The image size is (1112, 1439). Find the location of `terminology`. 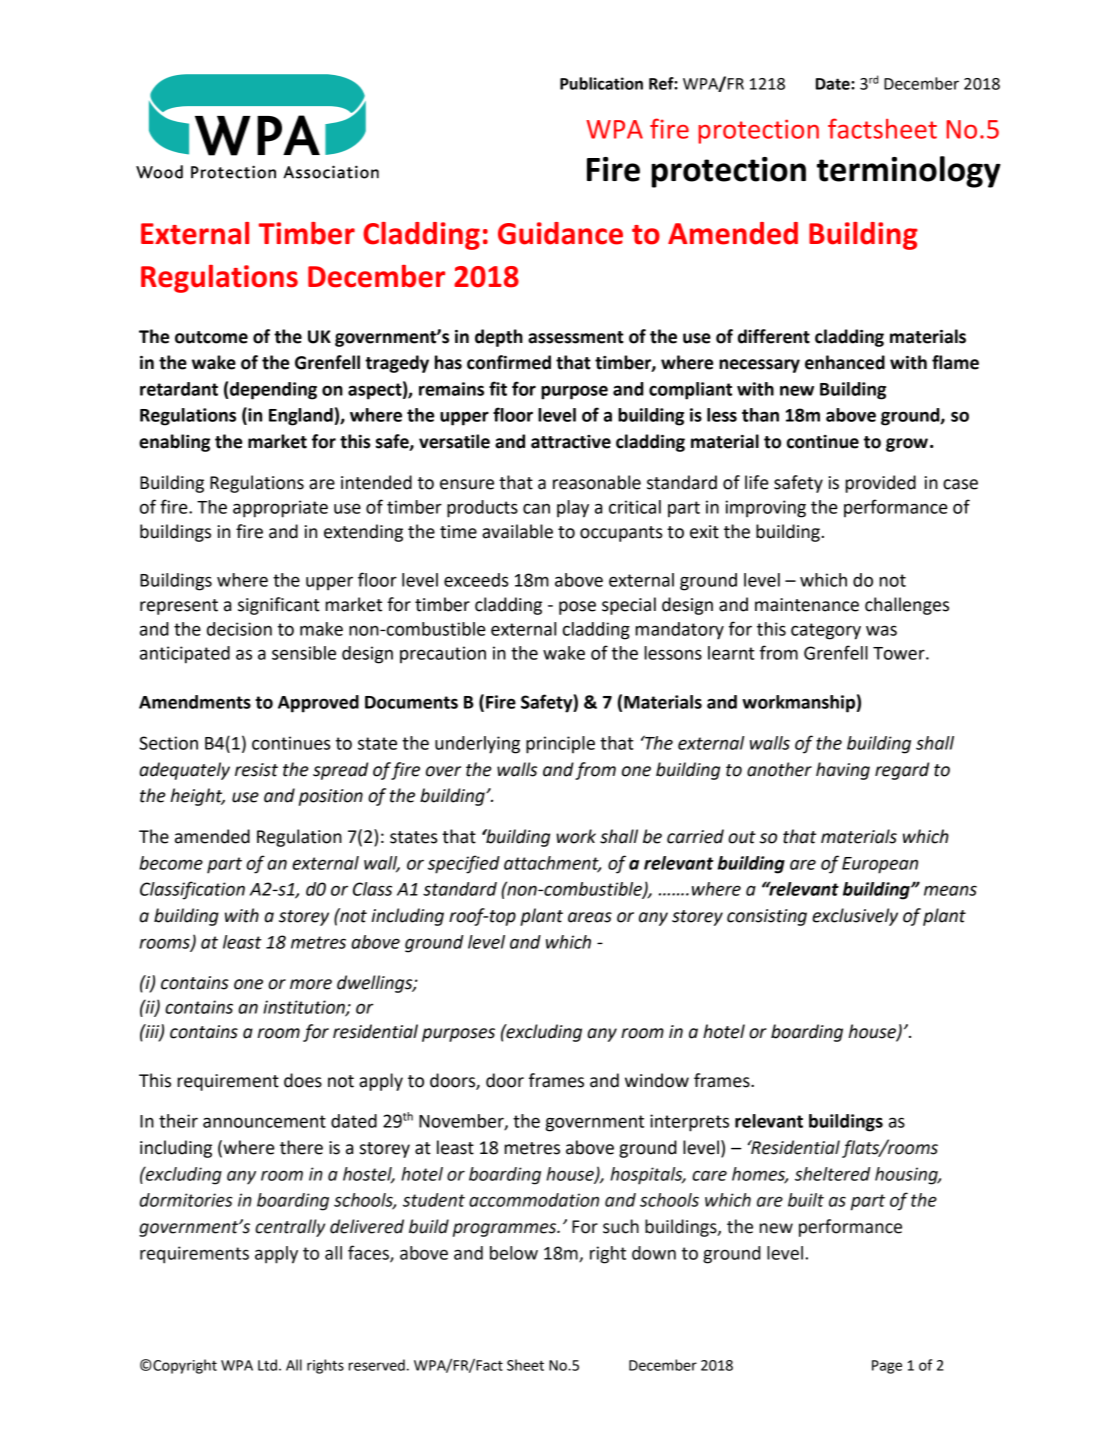

terminology is located at coordinates (909, 172).
